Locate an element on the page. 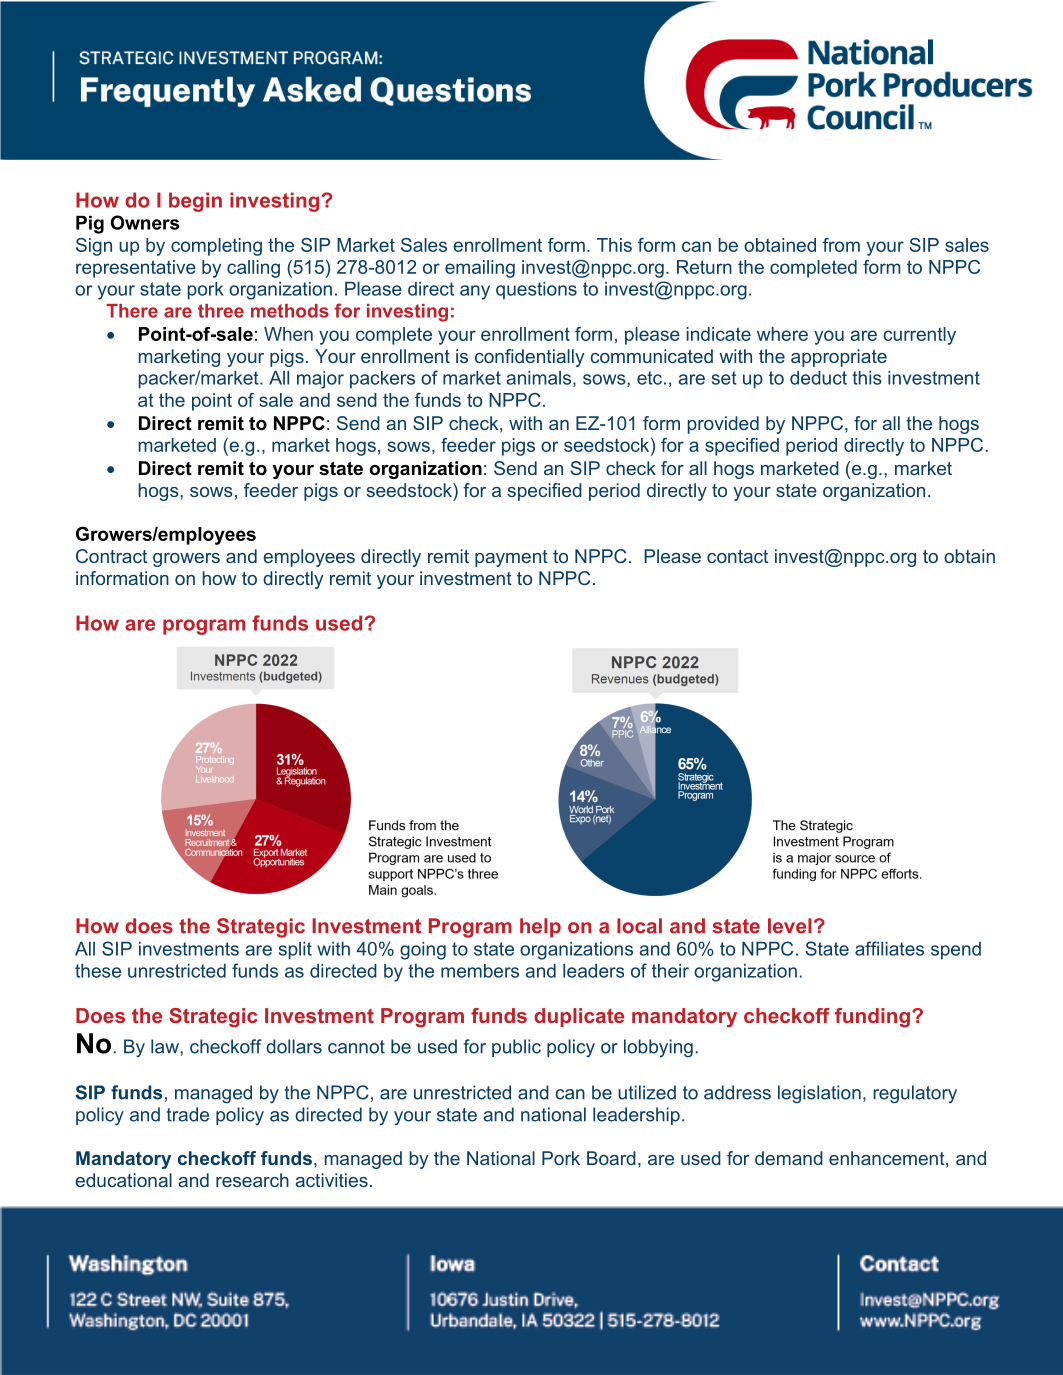  trade is located at coordinates (187, 1114).
